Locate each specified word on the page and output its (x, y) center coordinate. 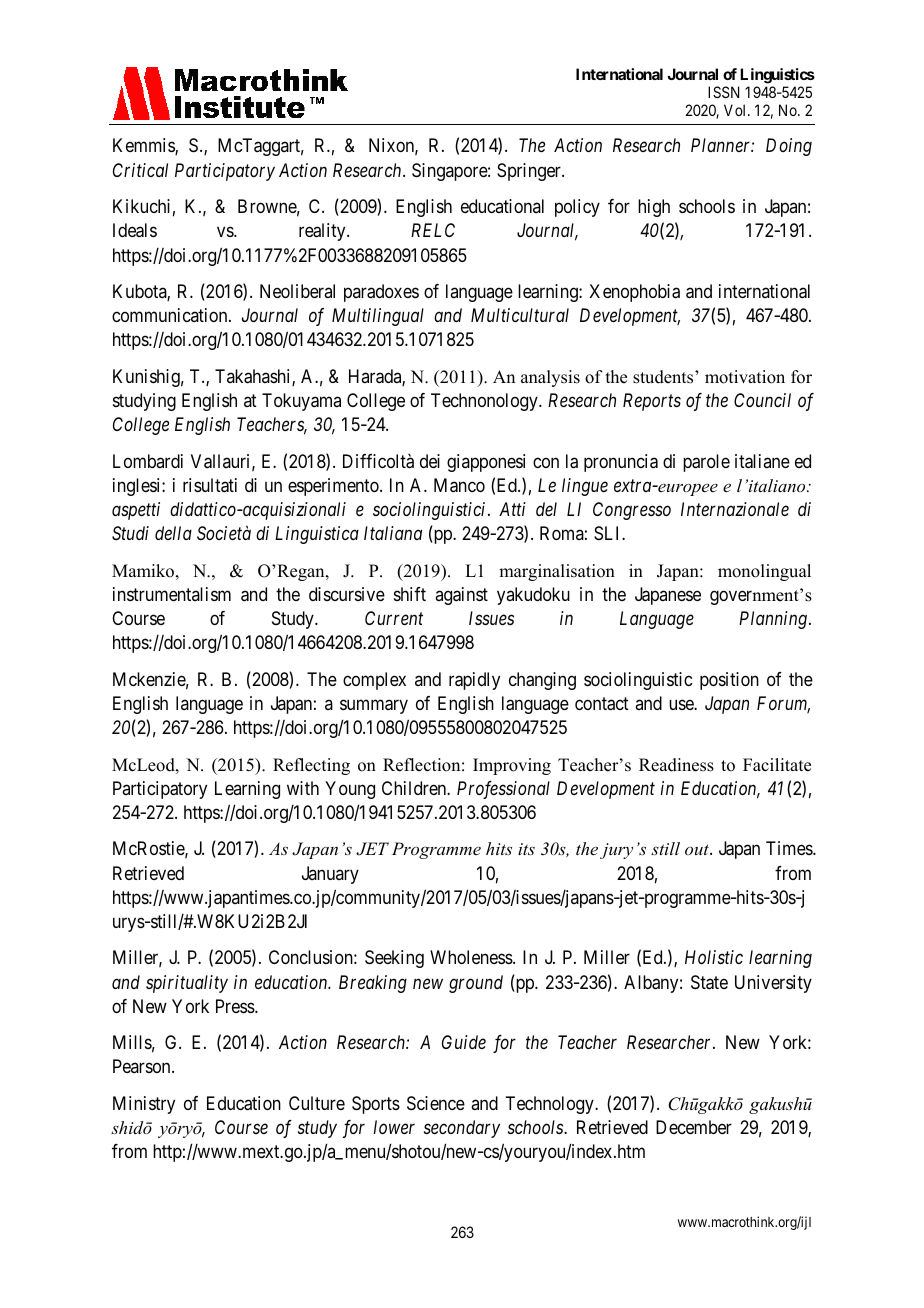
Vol (736, 110)
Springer (530, 172)
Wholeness (472, 957)
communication (171, 315)
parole (706, 463)
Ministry (144, 1105)
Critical (140, 170)
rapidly (474, 681)
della (173, 533)
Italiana (393, 533)
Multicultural (520, 315)
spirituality (187, 984)
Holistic (714, 957)
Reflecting (311, 766)
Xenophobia (634, 293)
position (729, 681)
